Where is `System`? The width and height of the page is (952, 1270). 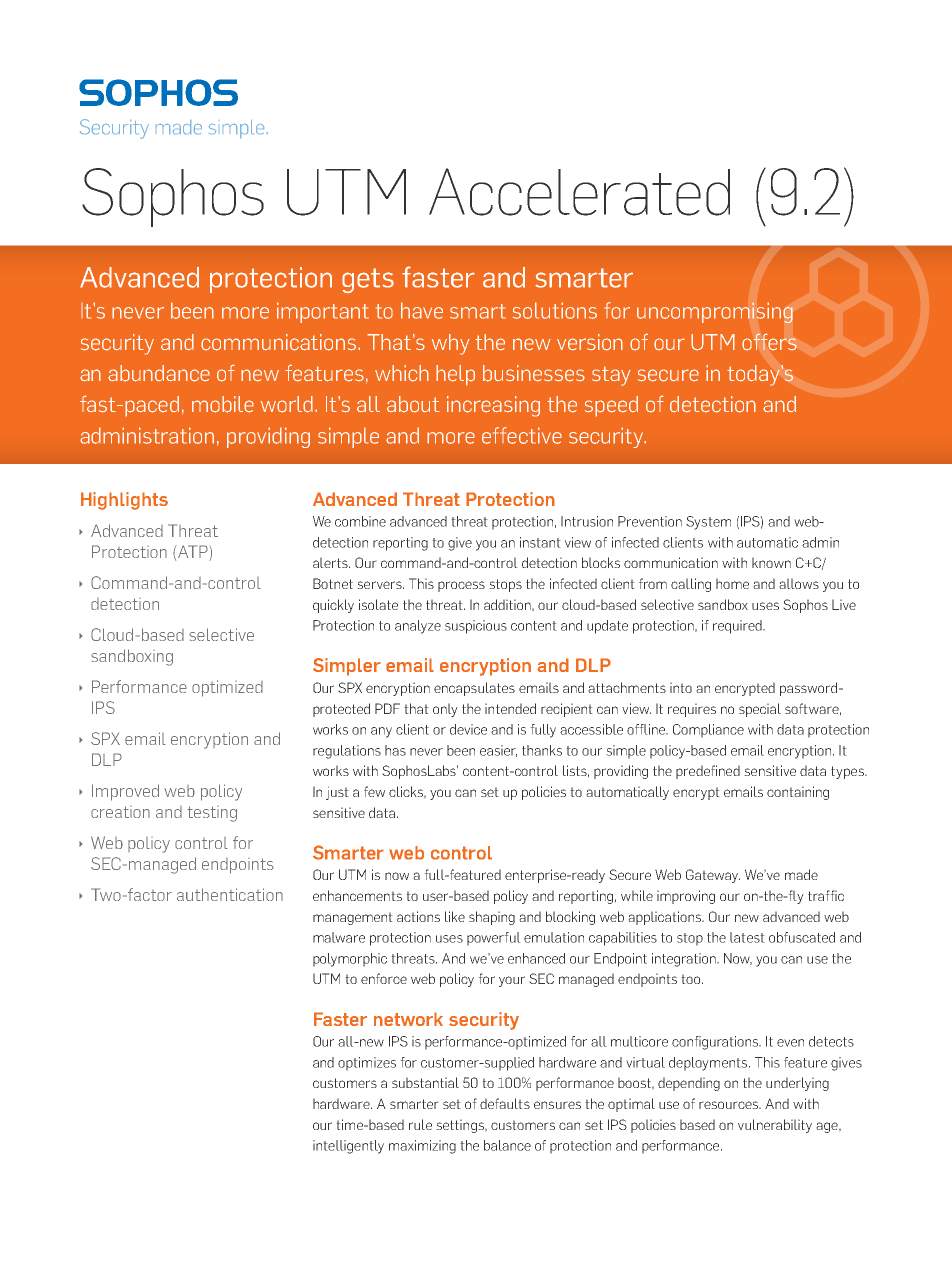 System is located at coordinates (708, 523).
